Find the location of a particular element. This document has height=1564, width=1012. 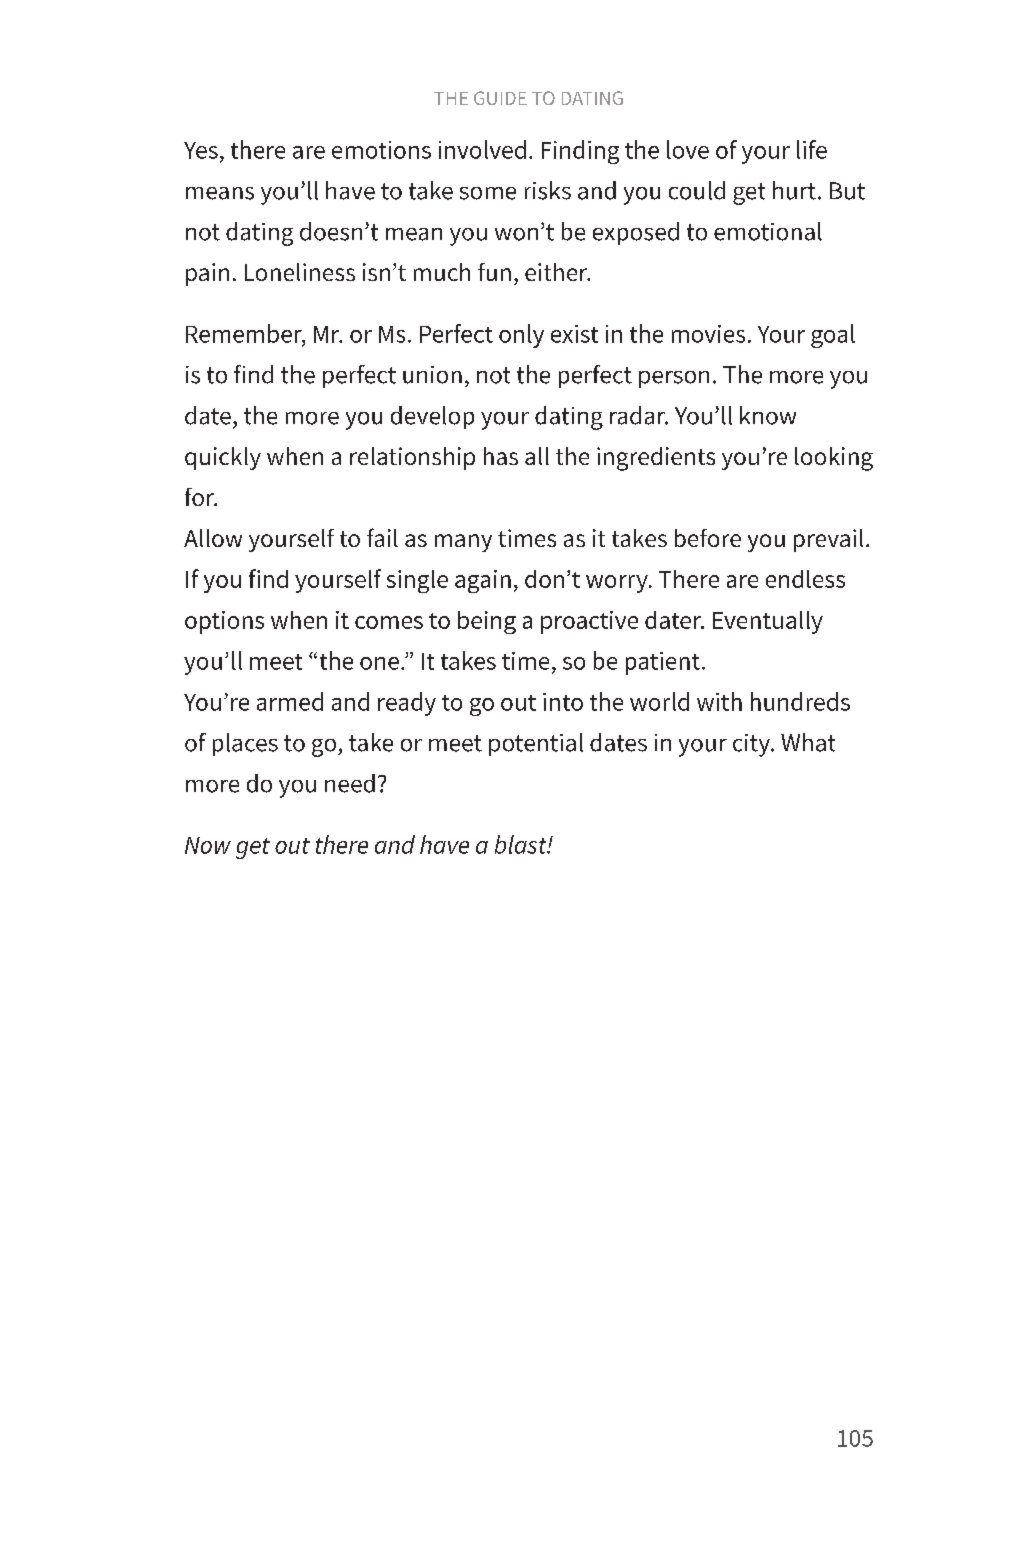

blast is located at coordinates (522, 844).
